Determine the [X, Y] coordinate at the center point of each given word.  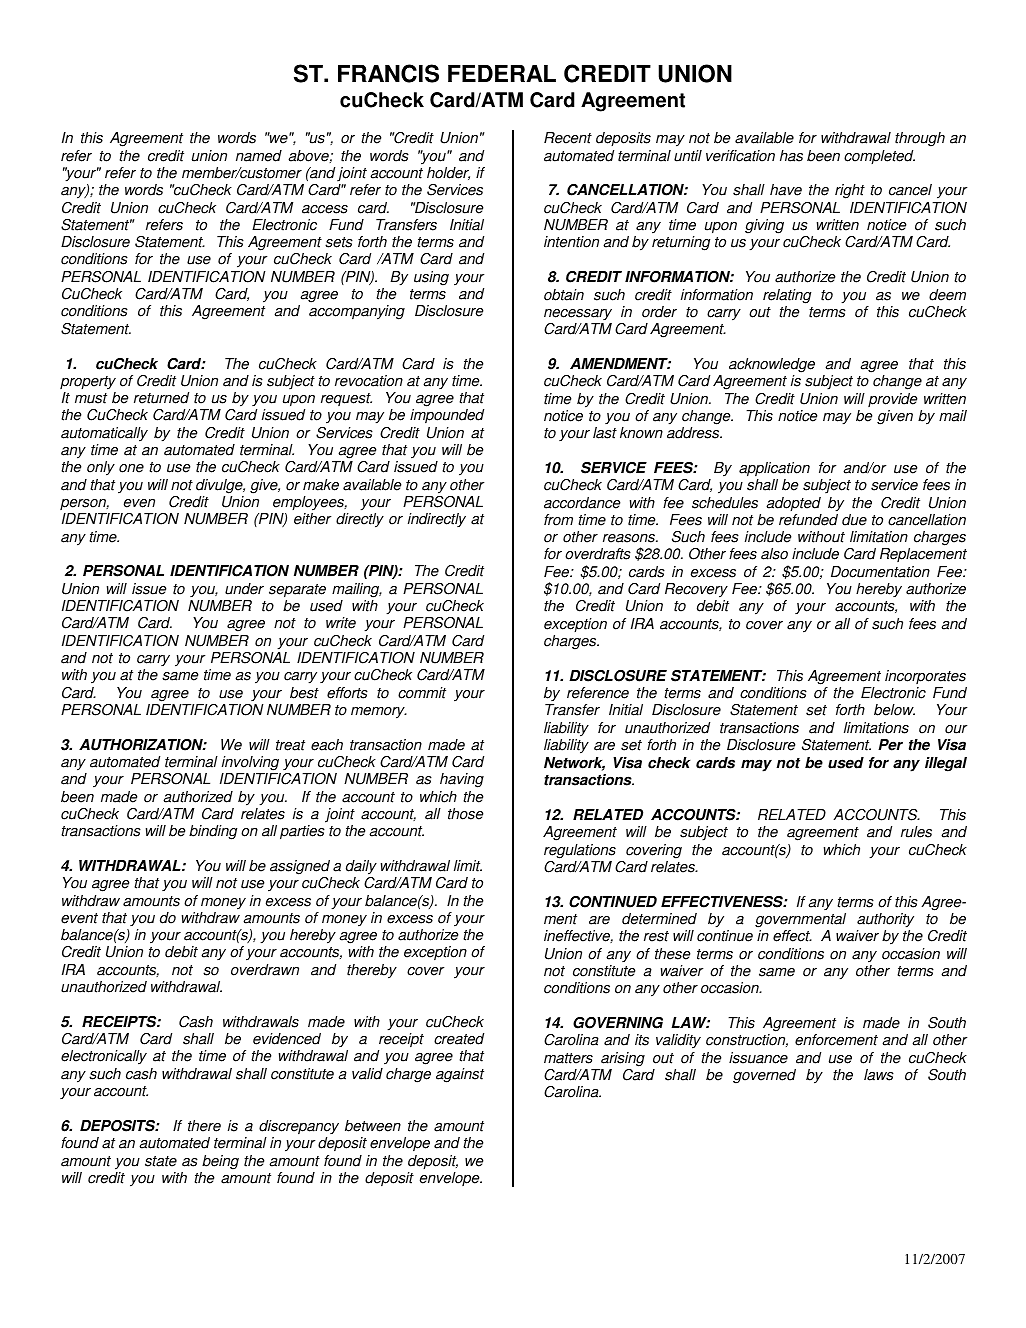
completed [879, 157]
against [460, 1075]
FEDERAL [502, 73]
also [774, 554]
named [259, 156]
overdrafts [598, 554]
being [220, 1162]
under [244, 589]
